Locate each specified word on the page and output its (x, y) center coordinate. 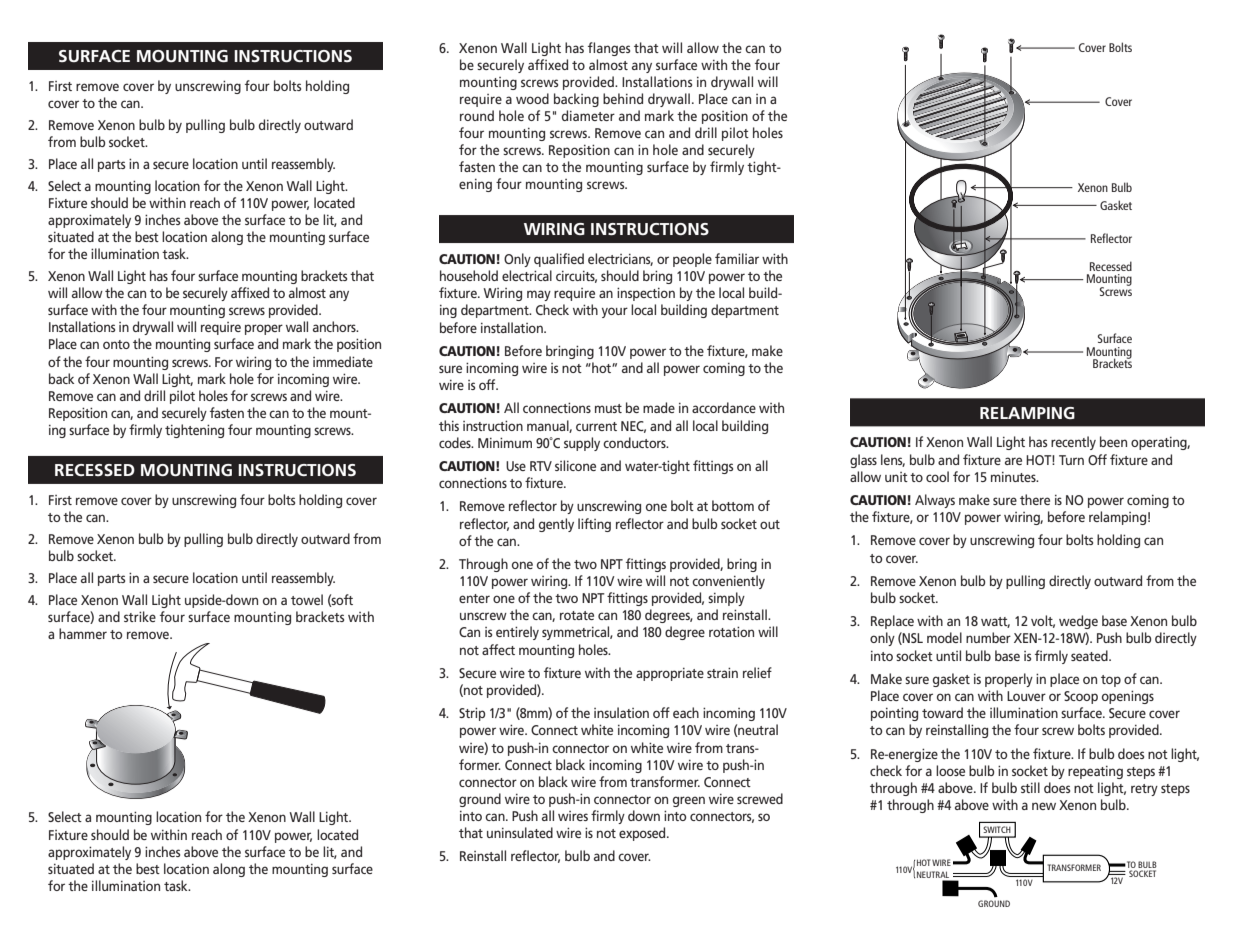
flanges (609, 49)
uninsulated (520, 832)
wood (532, 98)
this (449, 425)
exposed (643, 834)
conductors (635, 442)
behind (623, 98)
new (1044, 806)
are (1013, 461)
